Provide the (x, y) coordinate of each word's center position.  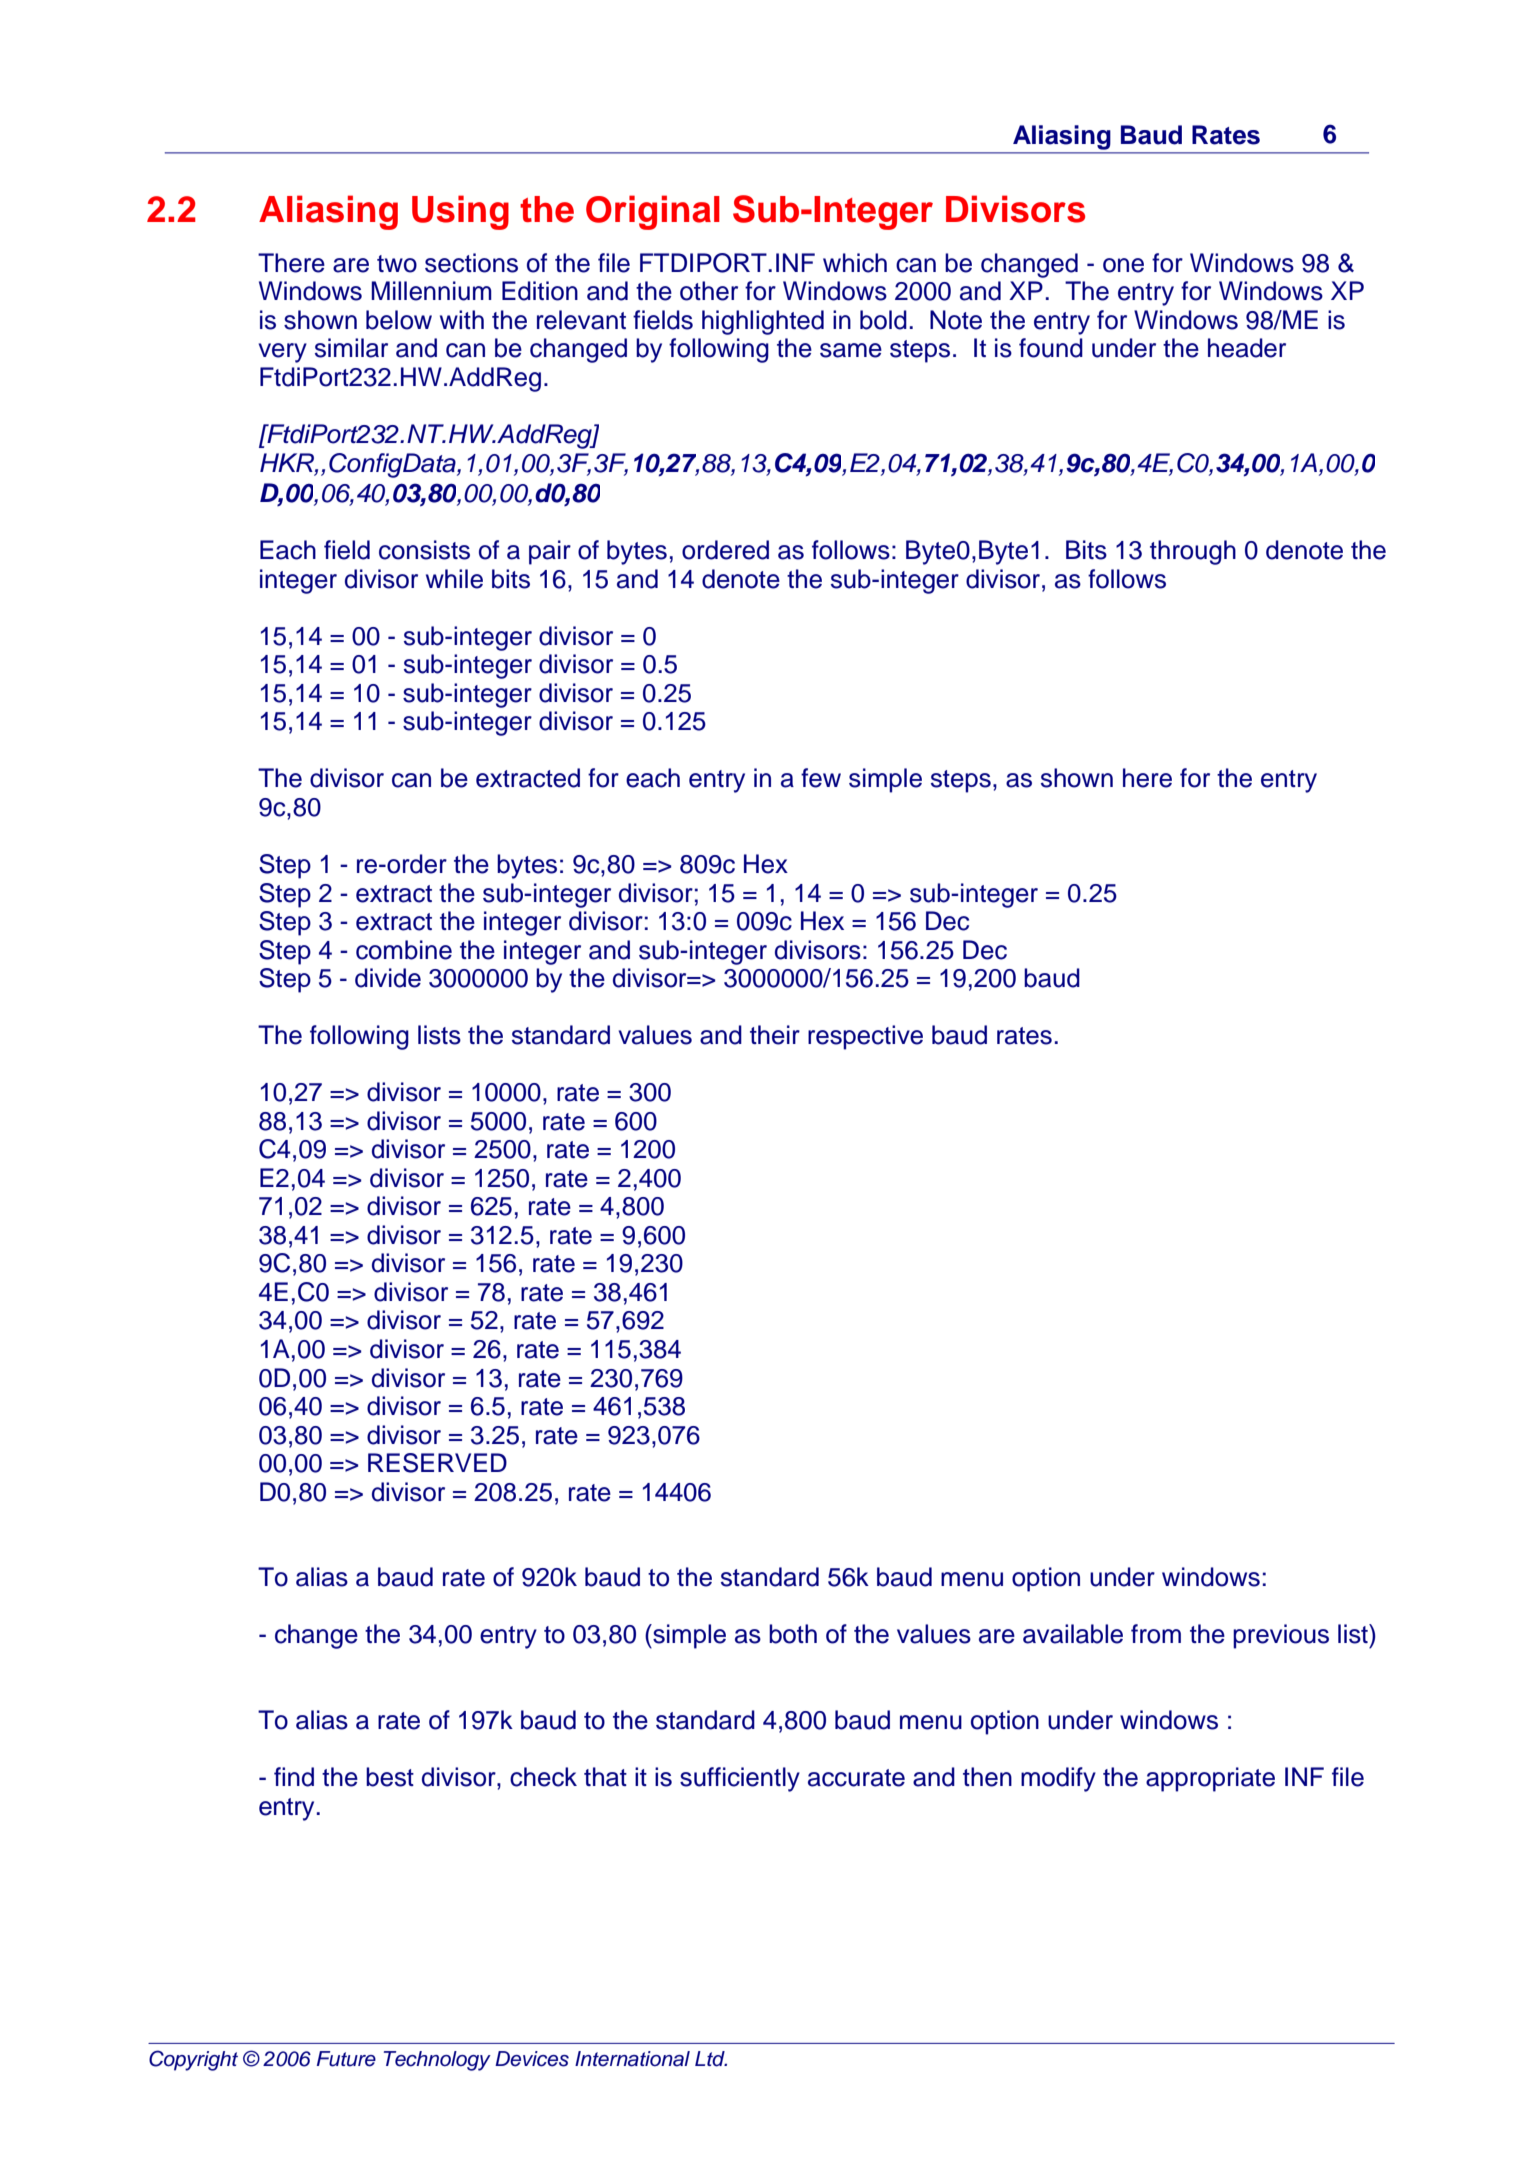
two (397, 264)
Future (346, 2059)
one (1123, 265)
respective (865, 1037)
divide (388, 978)
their (775, 1035)
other (709, 291)
